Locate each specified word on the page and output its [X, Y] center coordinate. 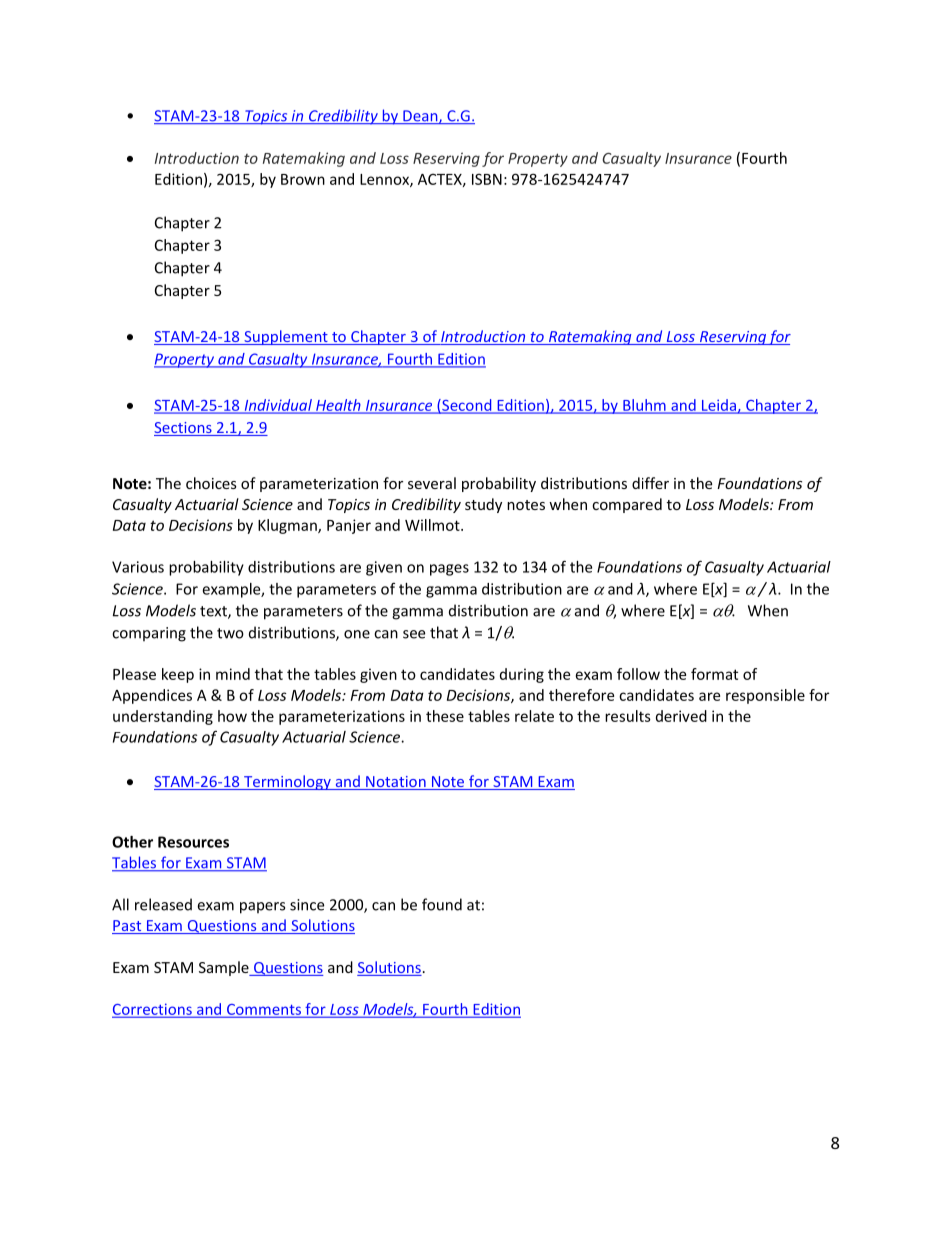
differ [650, 483]
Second [467, 406]
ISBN [487, 179]
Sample [225, 968]
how [232, 716]
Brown [303, 179]
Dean [420, 117]
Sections [184, 429]
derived [681, 716]
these [445, 716]
